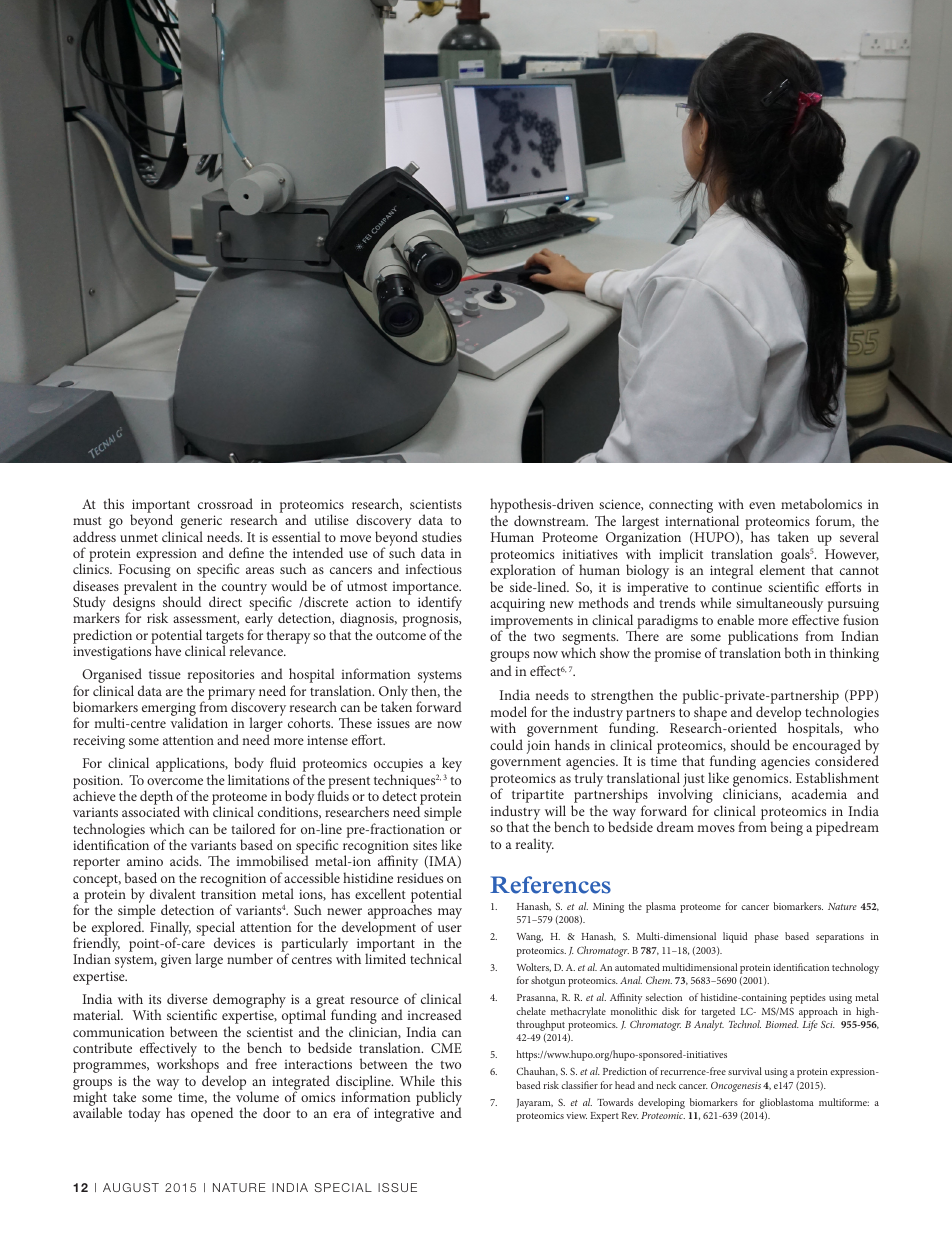  I want to click on have, so click(168, 650).
